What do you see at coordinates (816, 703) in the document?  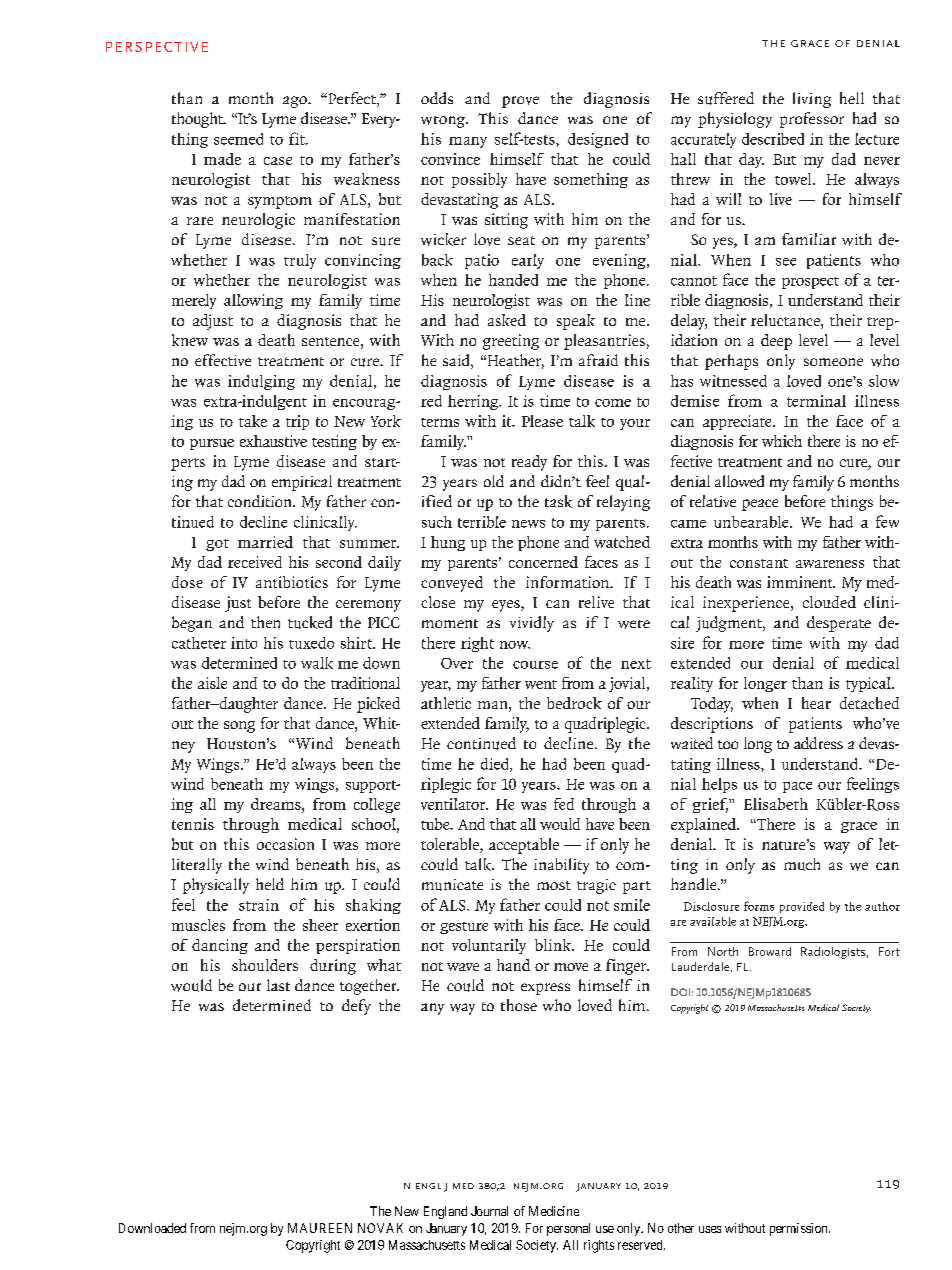 I see `hear` at bounding box center [816, 703].
